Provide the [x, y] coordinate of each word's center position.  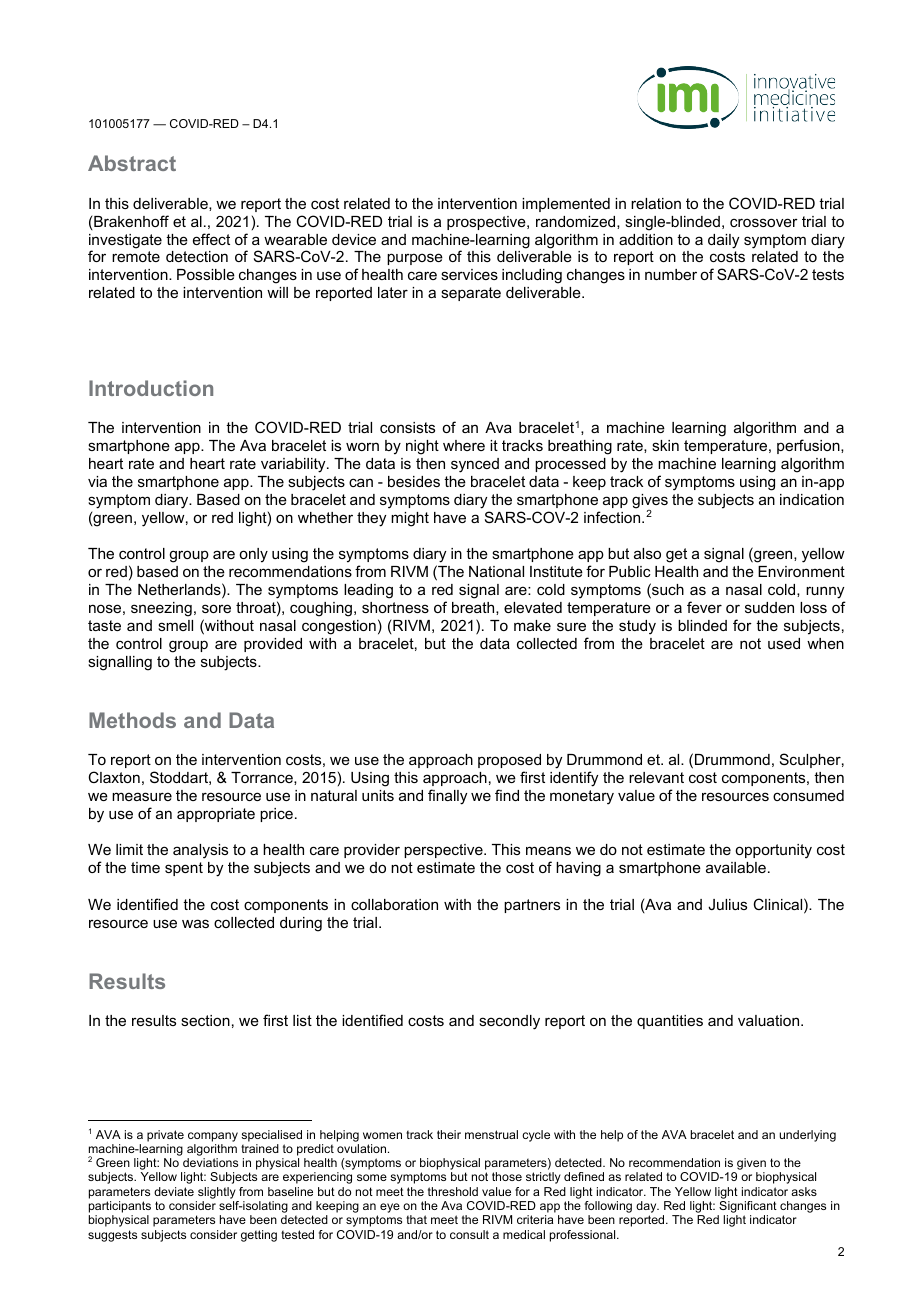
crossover [764, 222]
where [464, 445]
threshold [453, 1191]
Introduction [151, 388]
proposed [509, 761]
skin [665, 445]
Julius [727, 904]
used [784, 643]
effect [211, 239]
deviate [174, 1191]
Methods [132, 720]
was [195, 923]
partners [532, 906]
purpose [415, 259]
